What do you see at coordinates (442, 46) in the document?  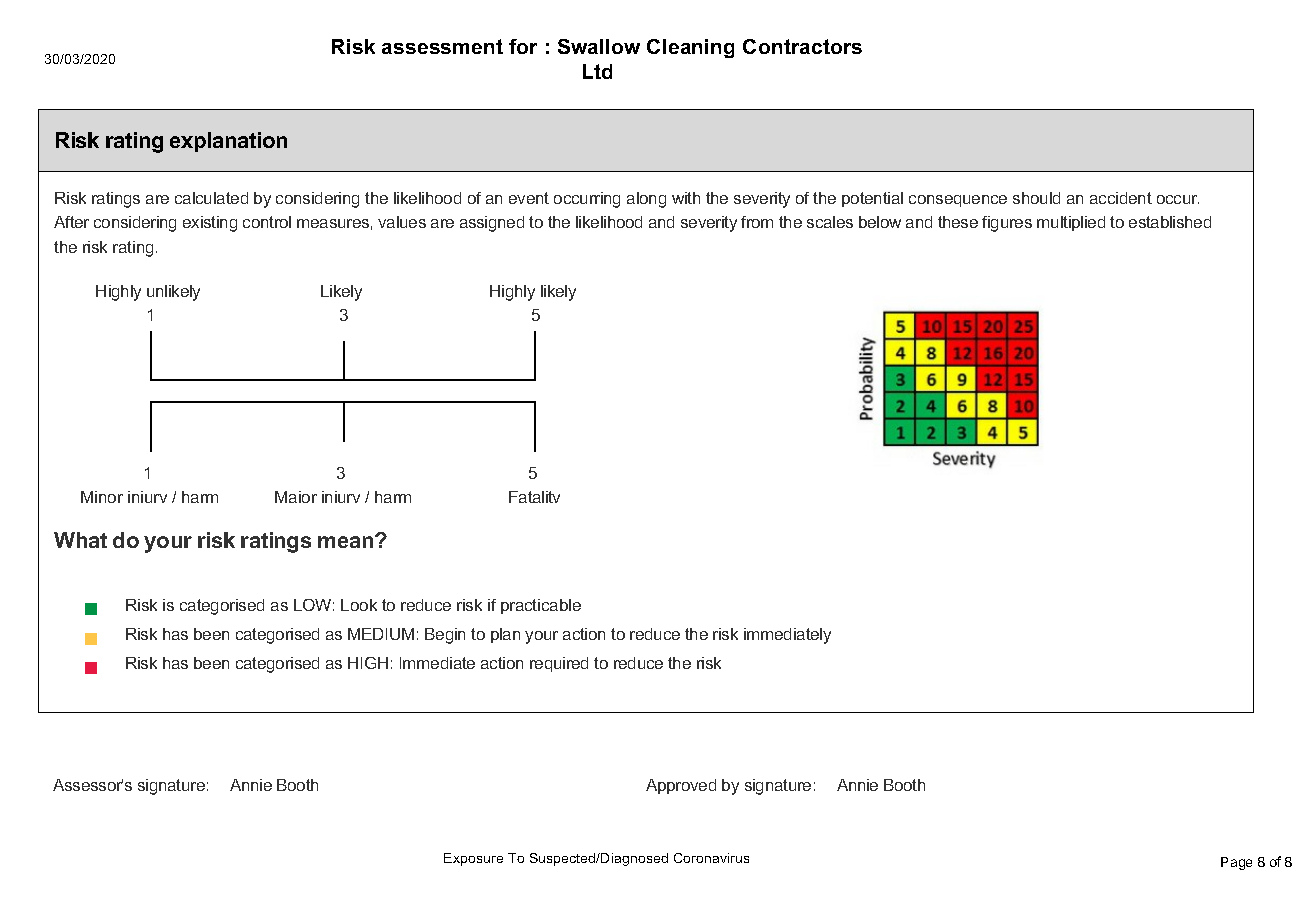 I see `assessment` at bounding box center [442, 46].
